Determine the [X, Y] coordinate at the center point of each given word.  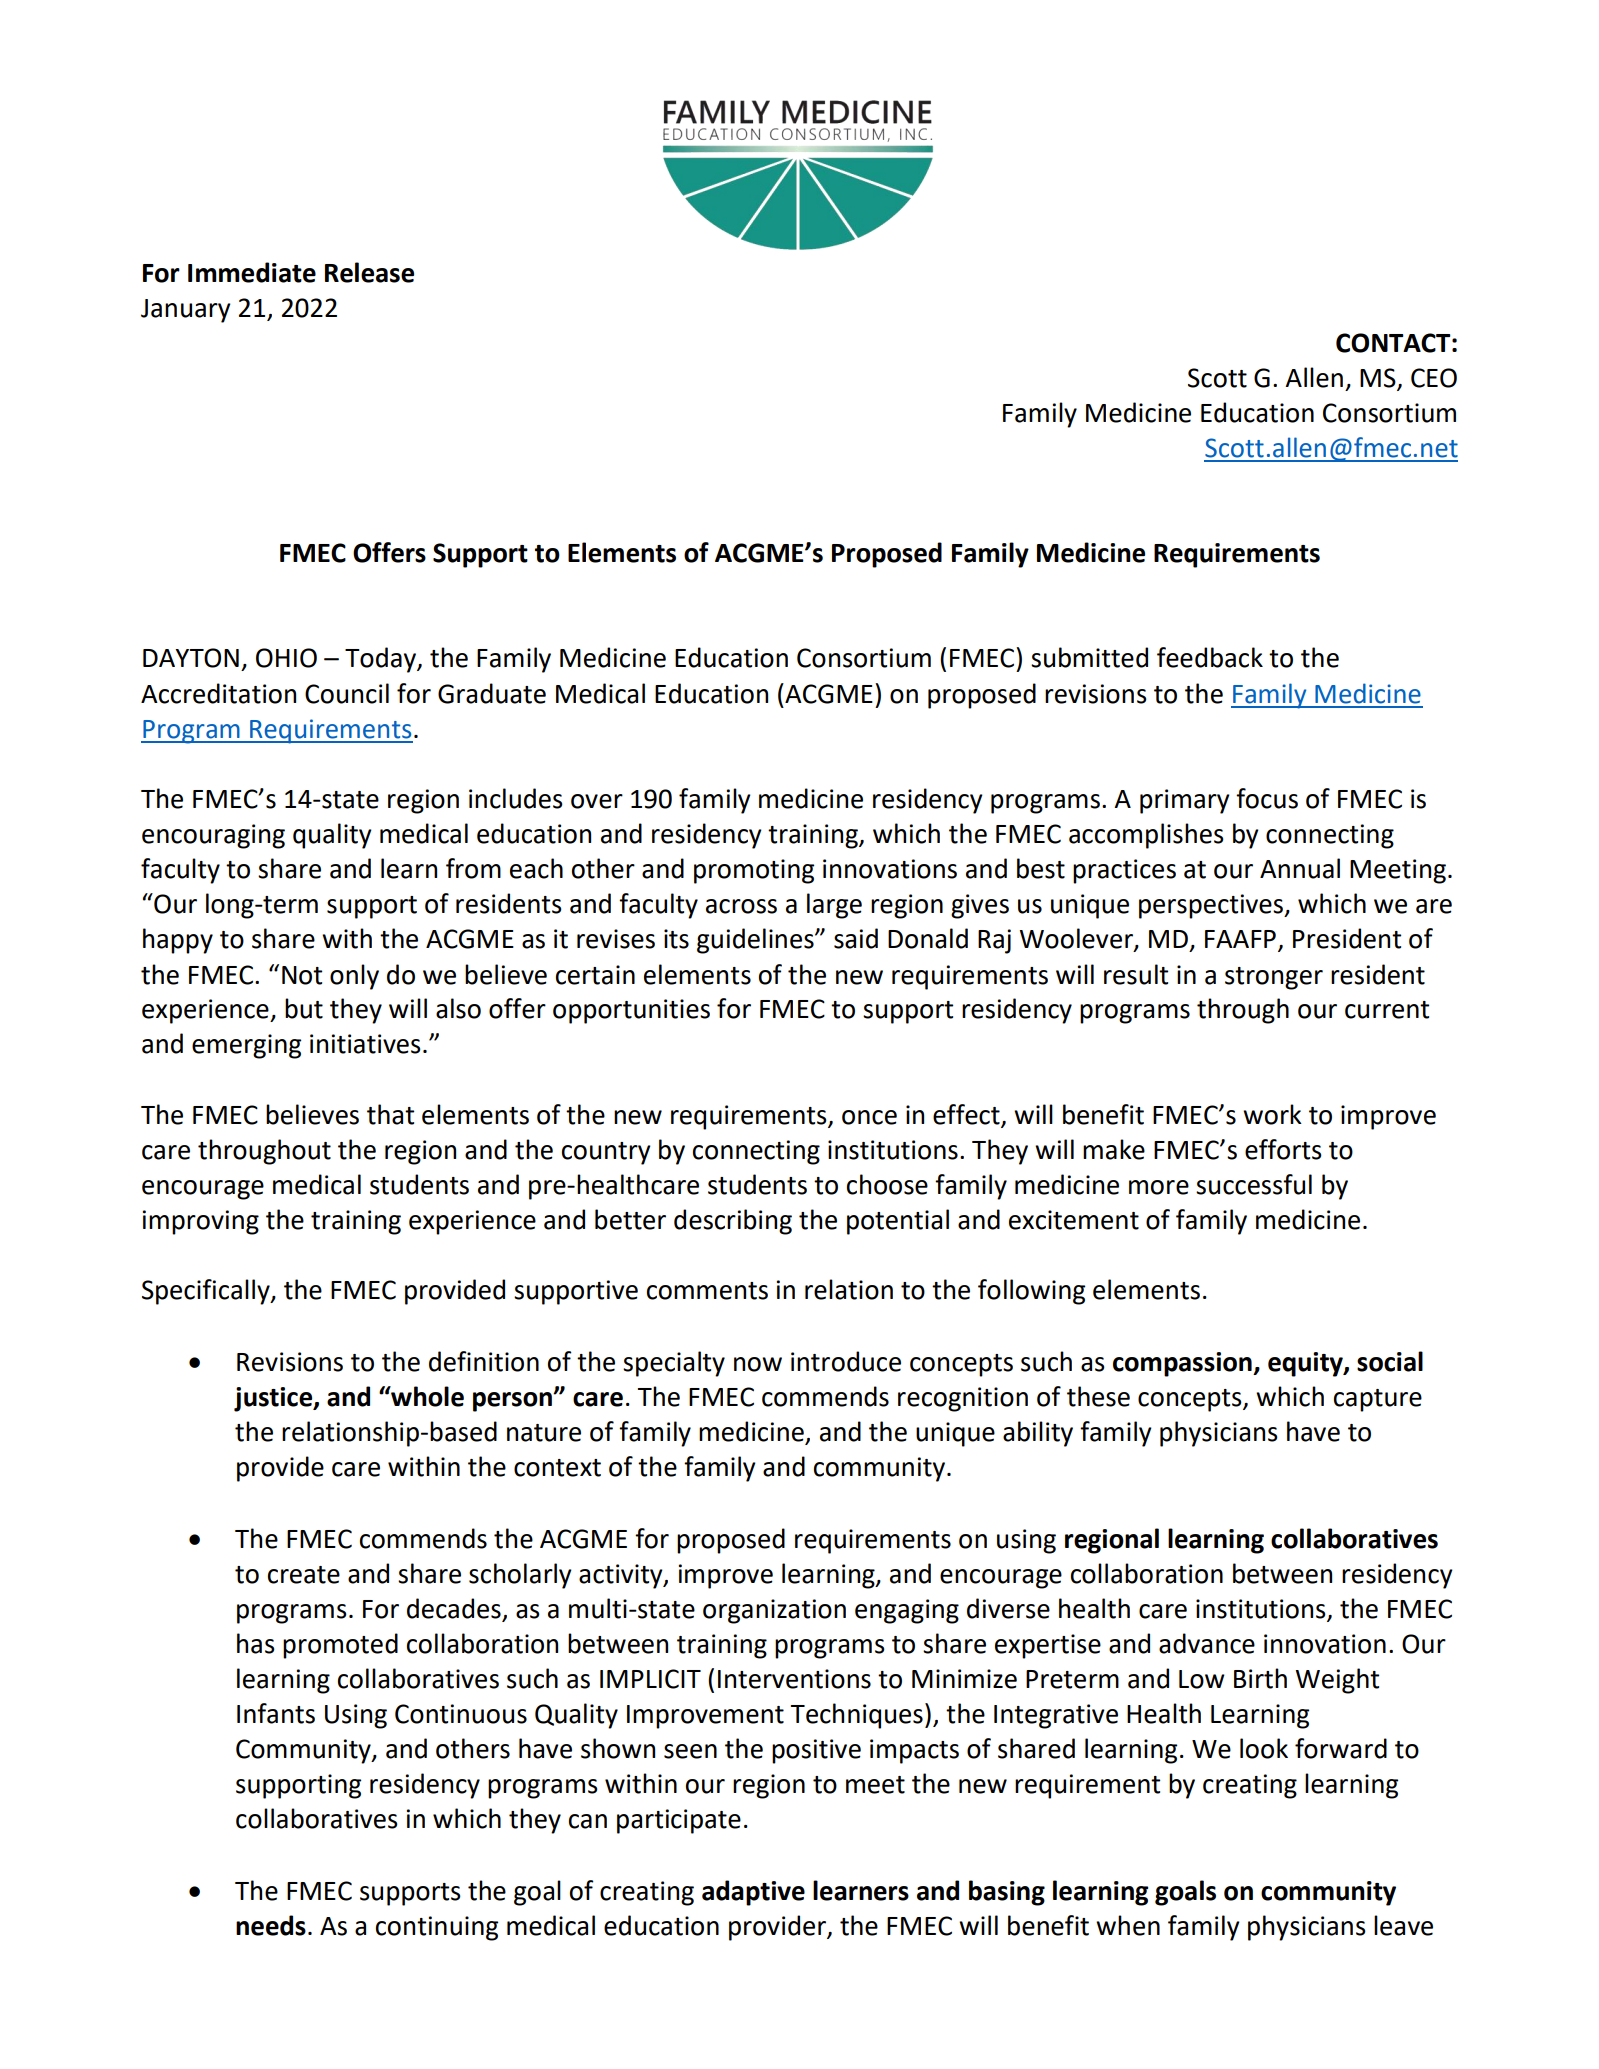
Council [347, 693]
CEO [1434, 378]
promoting [754, 871]
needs [271, 1925]
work [1272, 1114]
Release [369, 272]
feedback [1210, 657]
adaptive [753, 1893]
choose [887, 1184]
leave [1403, 1925]
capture [1378, 1400]
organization [774, 1611]
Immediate [252, 272]
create [304, 1575]
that [390, 1114]
